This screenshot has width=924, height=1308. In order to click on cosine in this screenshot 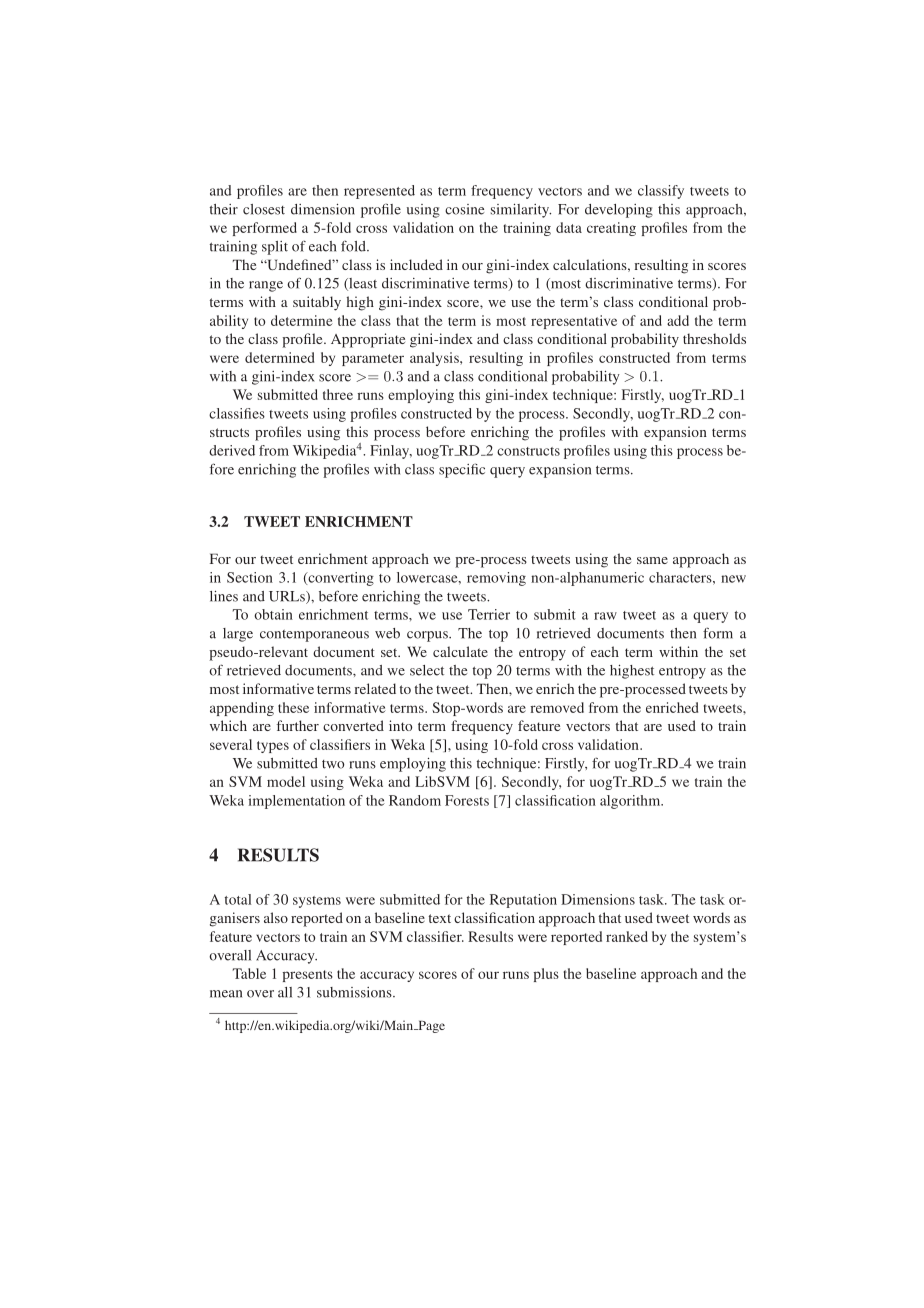, I will do `click(464, 209)`.
